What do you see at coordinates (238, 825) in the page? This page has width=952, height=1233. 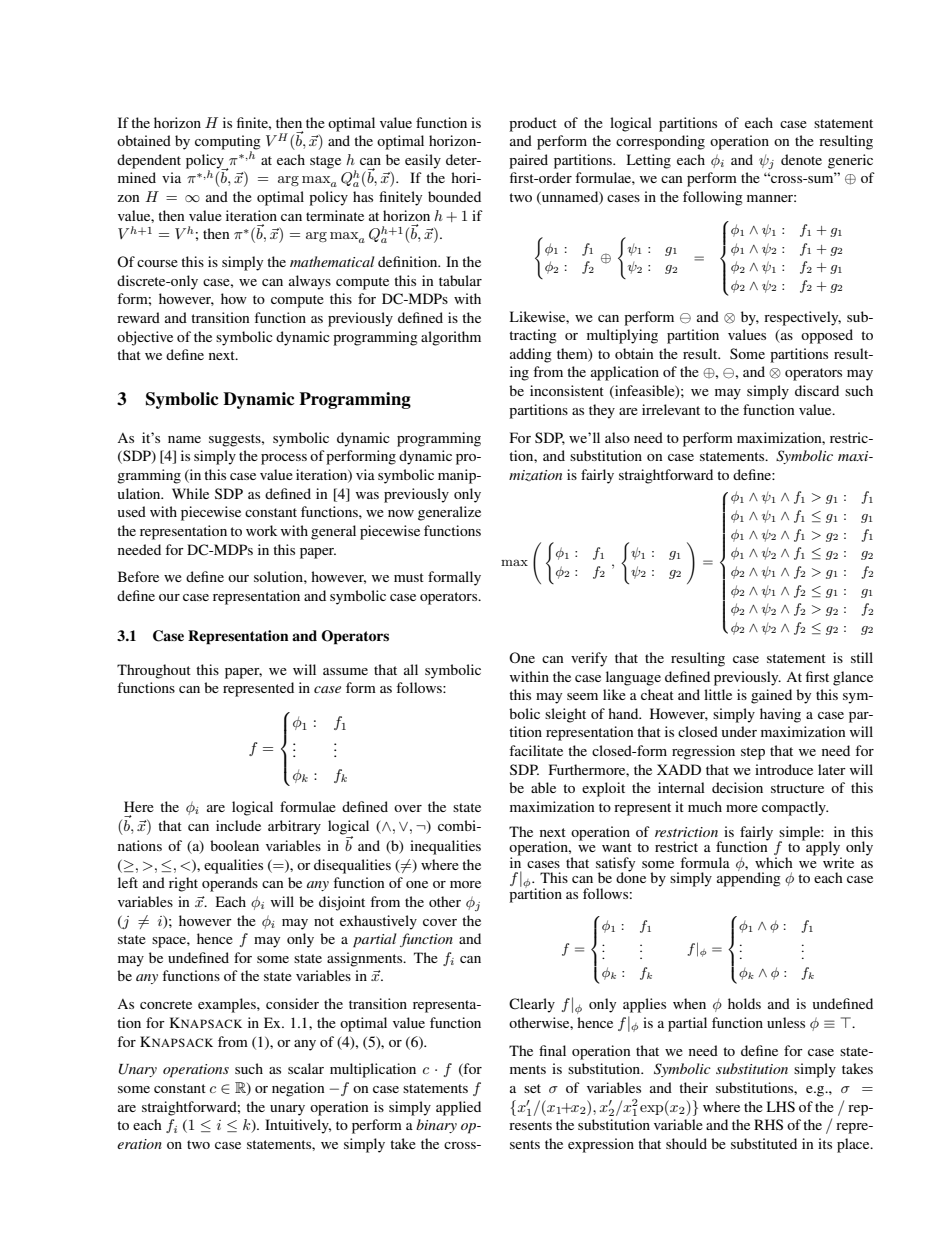 I see `include` at bounding box center [238, 825].
